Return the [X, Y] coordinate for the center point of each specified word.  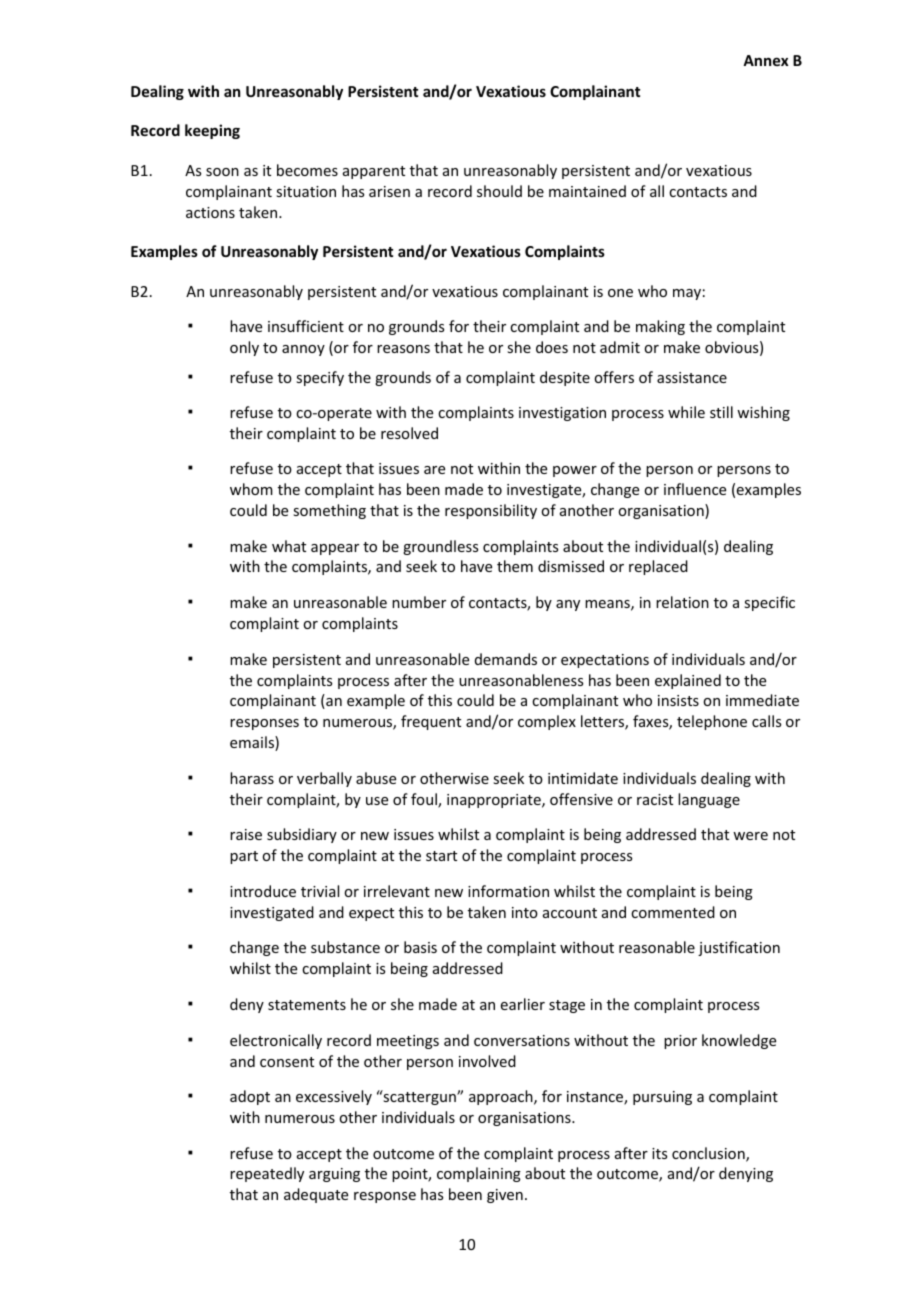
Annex [766, 60]
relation [682, 602]
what [289, 546]
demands [506, 659]
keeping [212, 131]
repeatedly [267, 1174]
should [499, 191]
